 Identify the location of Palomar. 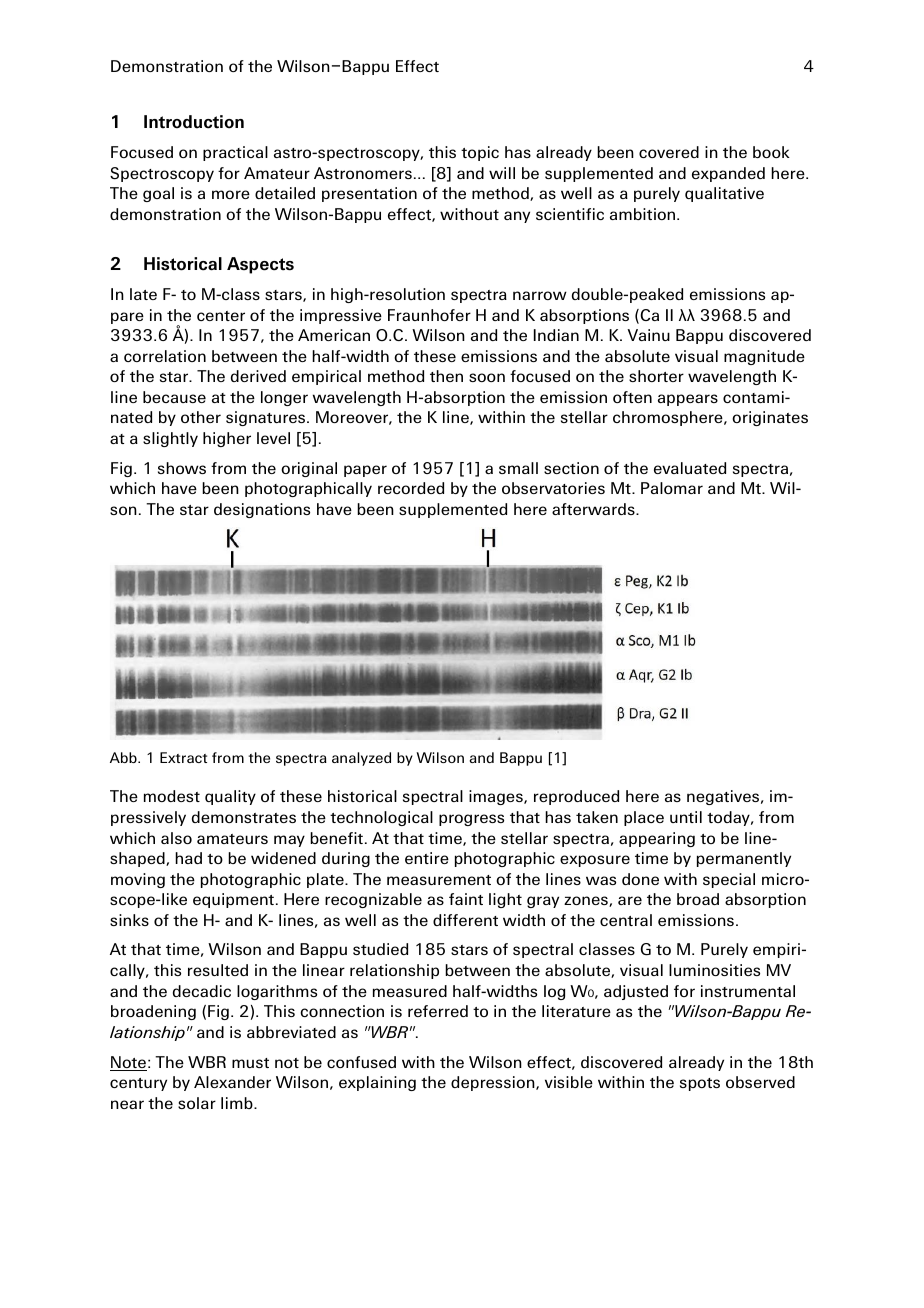
(672, 488).
